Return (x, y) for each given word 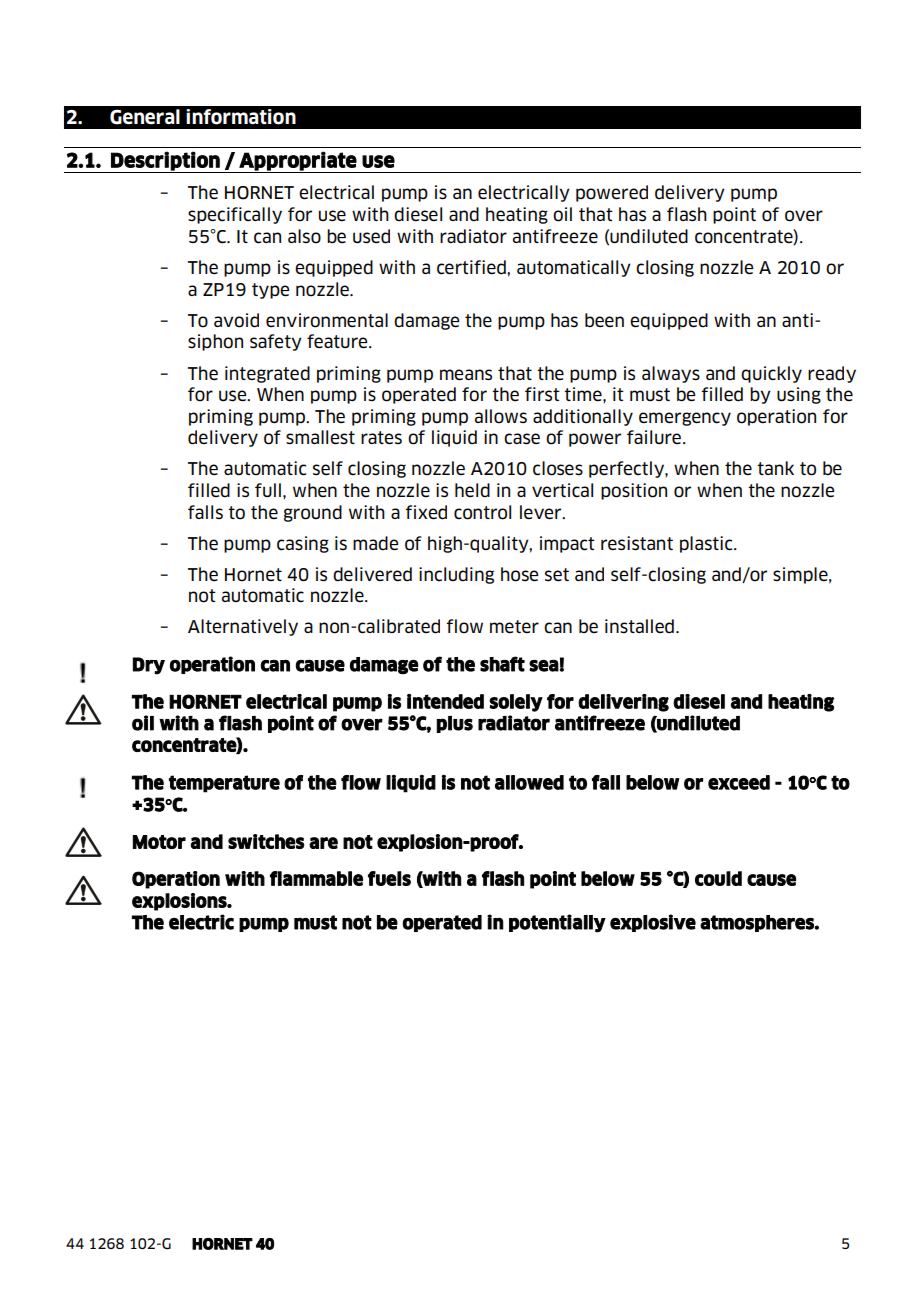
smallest (320, 437)
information (241, 117)
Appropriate (297, 162)
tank (775, 468)
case (522, 439)
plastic (707, 544)
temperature (224, 784)
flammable (316, 878)
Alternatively (243, 627)
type (270, 291)
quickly (771, 374)
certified (472, 267)
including (456, 575)
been (604, 320)
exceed (739, 782)
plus (455, 724)
